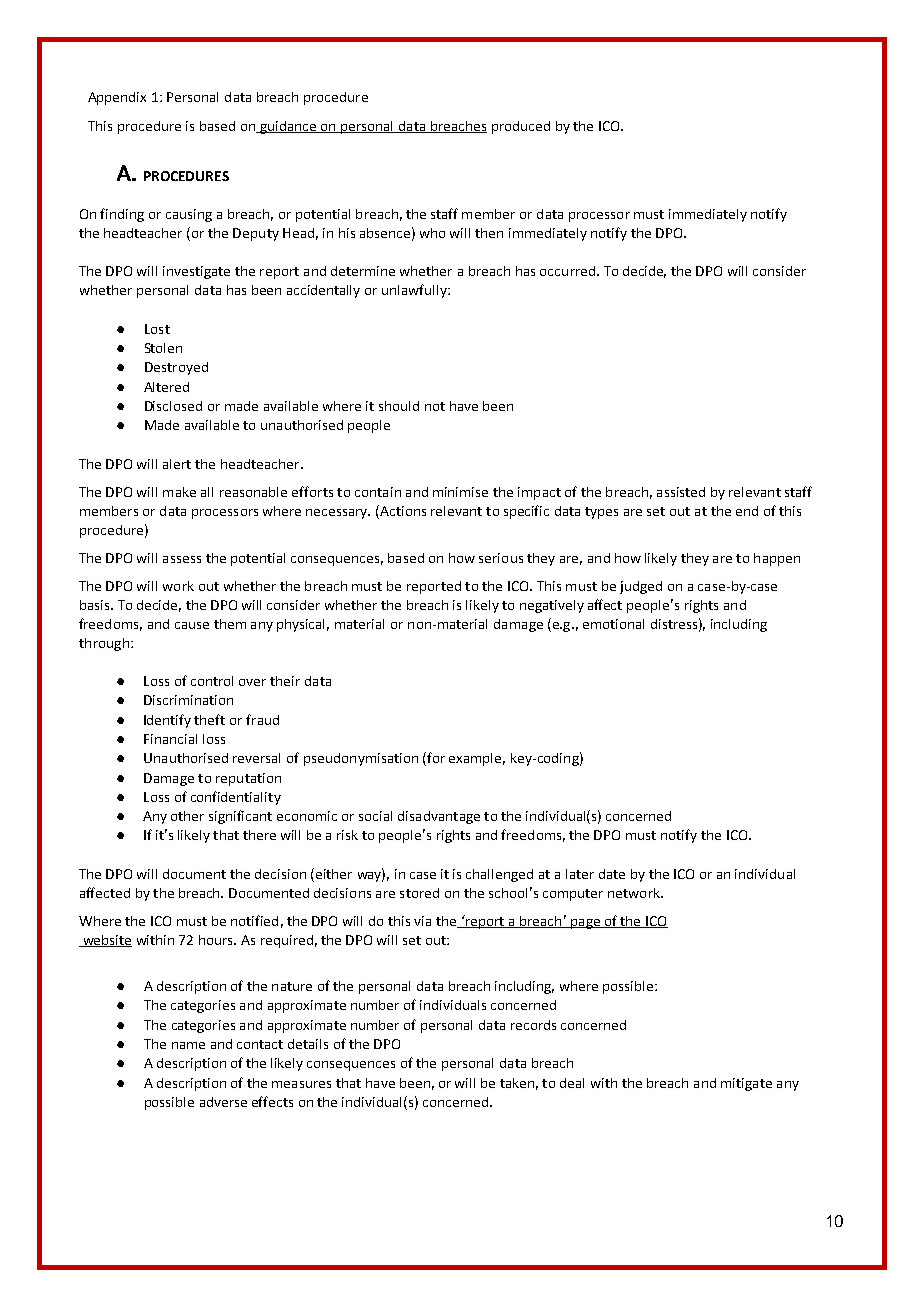 Image resolution: width=924 pixels, height=1307 pixels. What do you see at coordinates (746, 1084) in the page?
I see `mitigate` at bounding box center [746, 1084].
